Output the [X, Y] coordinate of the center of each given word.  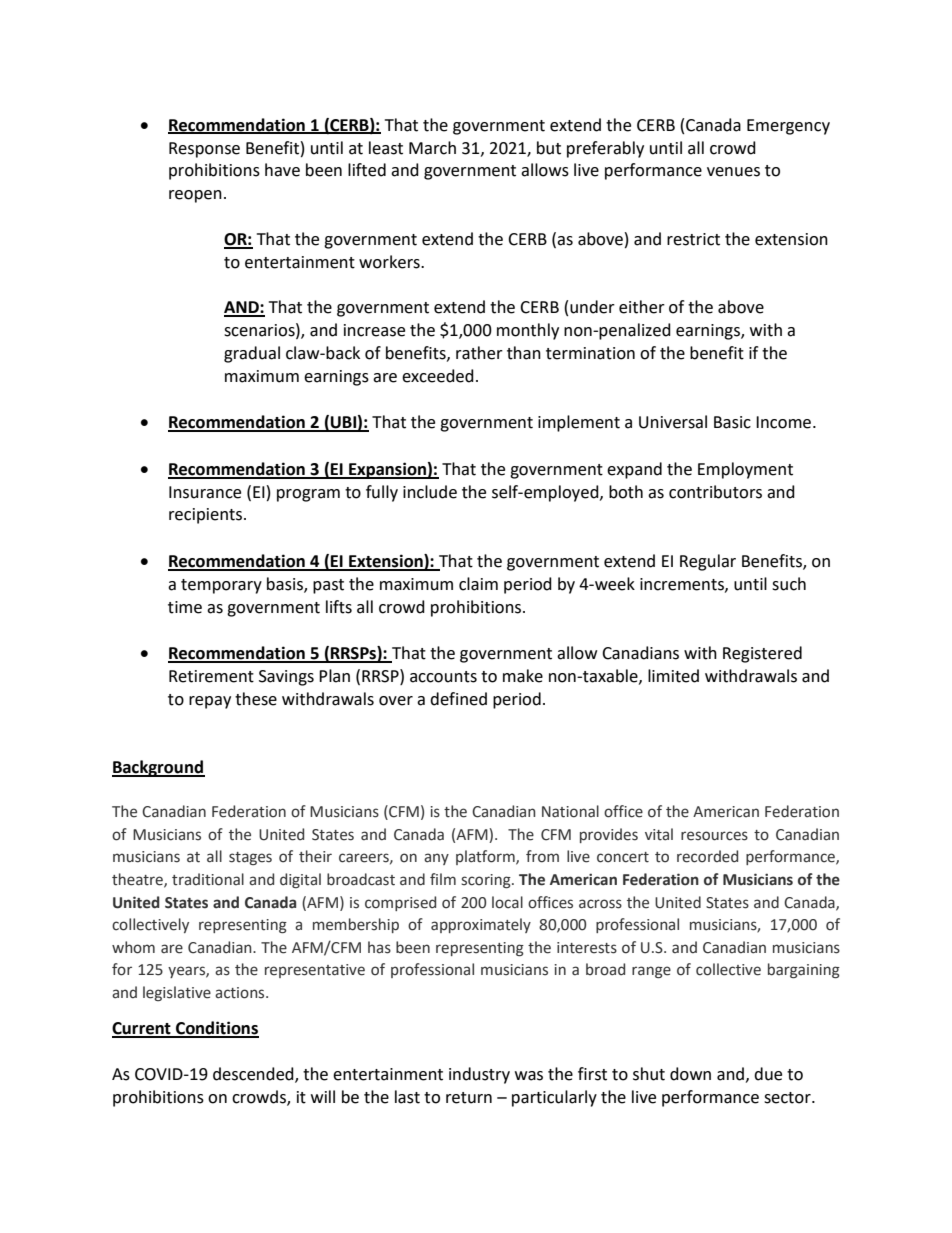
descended [254, 1075]
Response [204, 150]
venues [733, 172]
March [432, 148]
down [690, 1074]
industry [479, 1075]
